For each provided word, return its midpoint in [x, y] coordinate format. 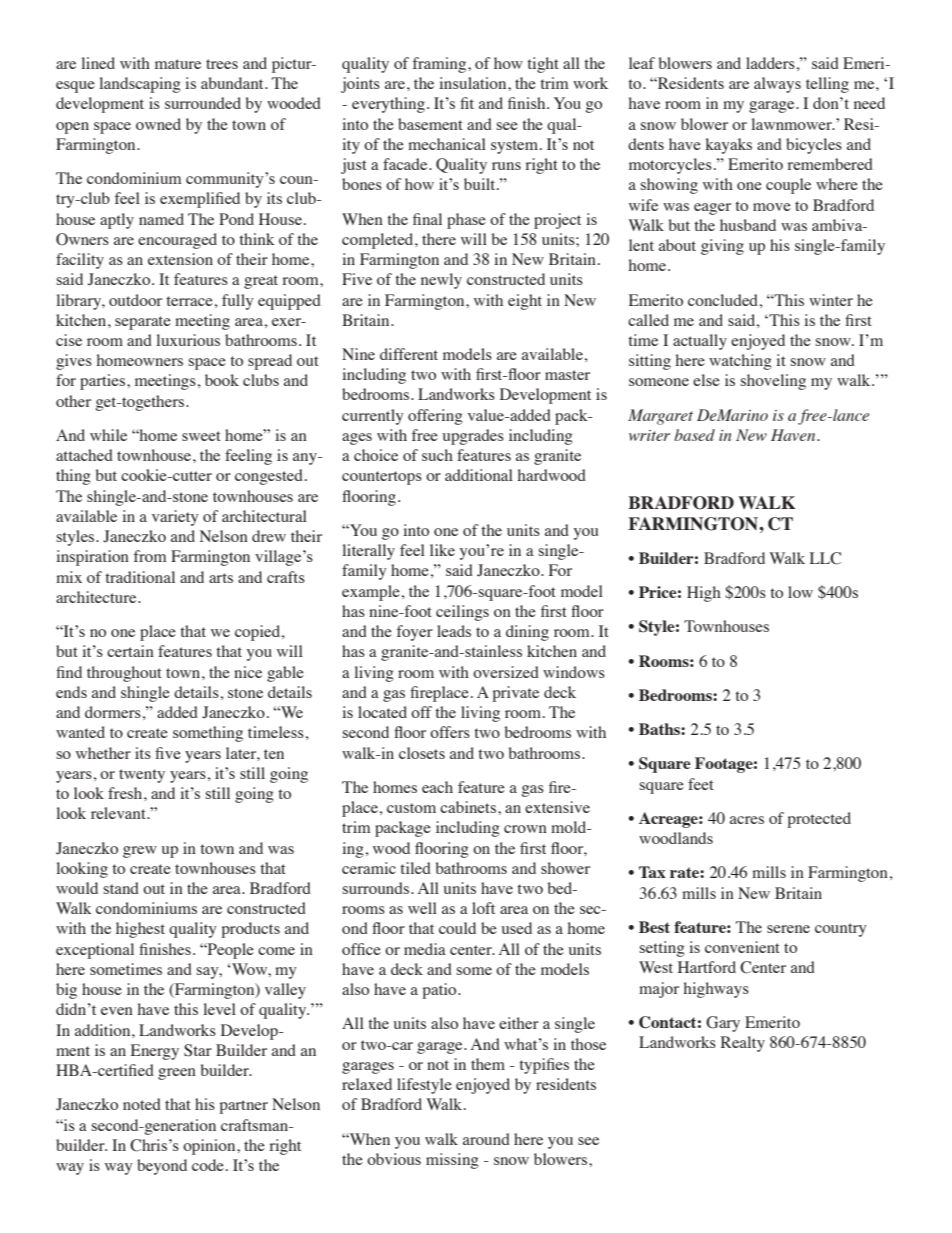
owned [158, 124]
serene [788, 929]
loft [483, 908]
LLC [825, 558]
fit [467, 103]
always [777, 85]
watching [740, 362]
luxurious [188, 340]
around [486, 1139]
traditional [140, 577]
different [409, 354]
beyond [162, 1167]
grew [140, 852]
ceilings [462, 613]
